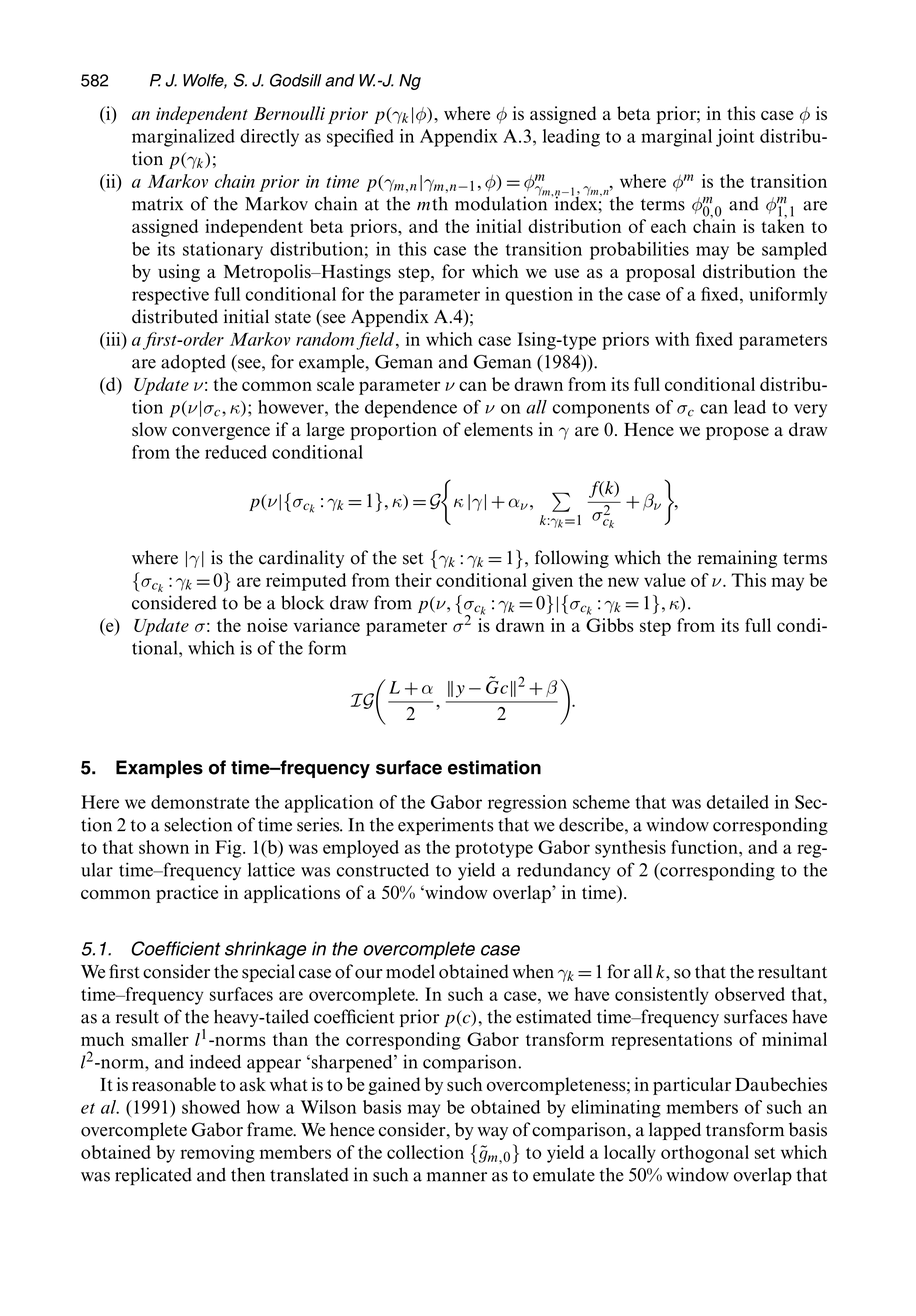 The width and height of the screenshot is (916, 1316). What do you see at coordinates (737, 433) in the screenshot?
I see `propose` at bounding box center [737, 433].
